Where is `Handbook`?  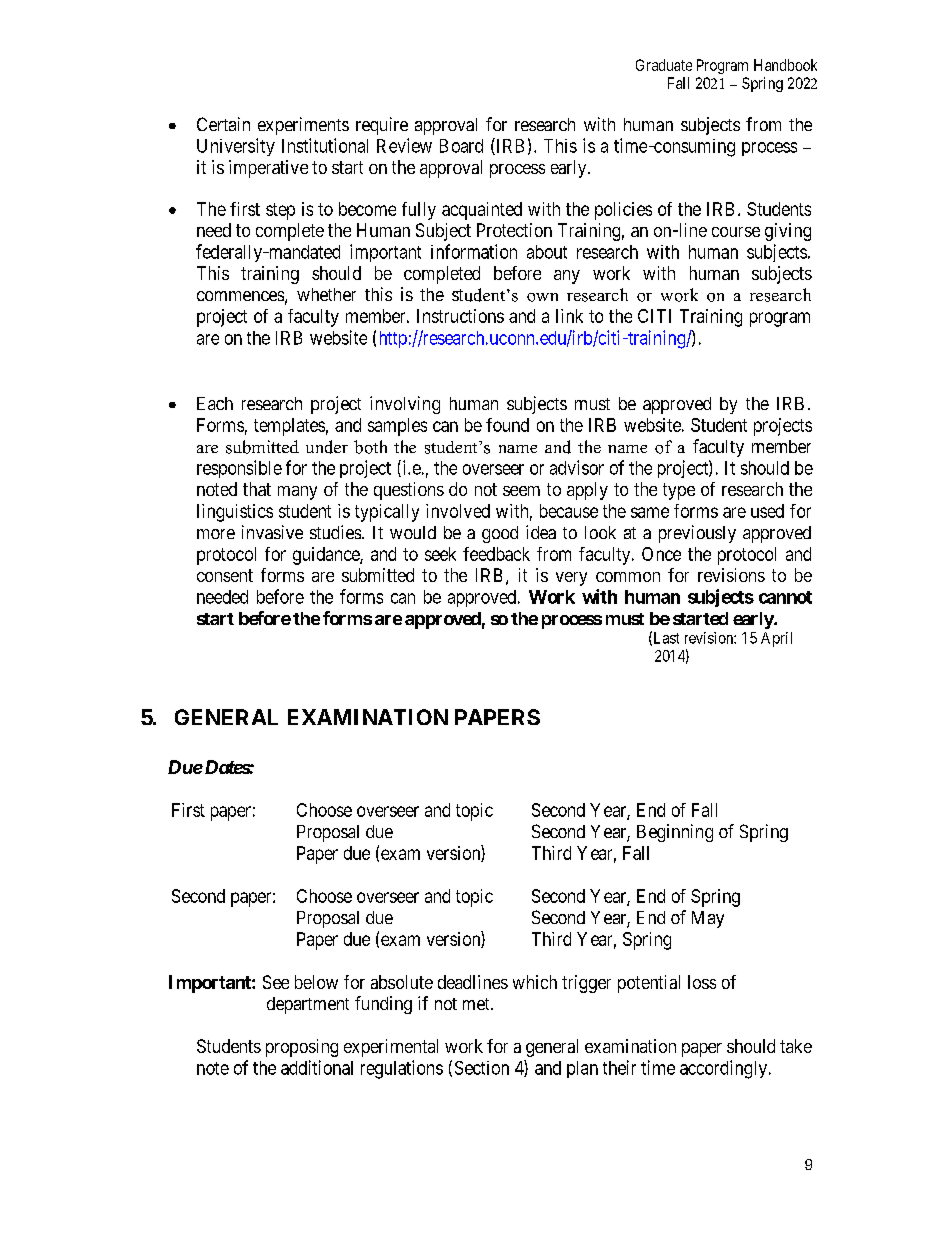 Handbook is located at coordinates (785, 65).
